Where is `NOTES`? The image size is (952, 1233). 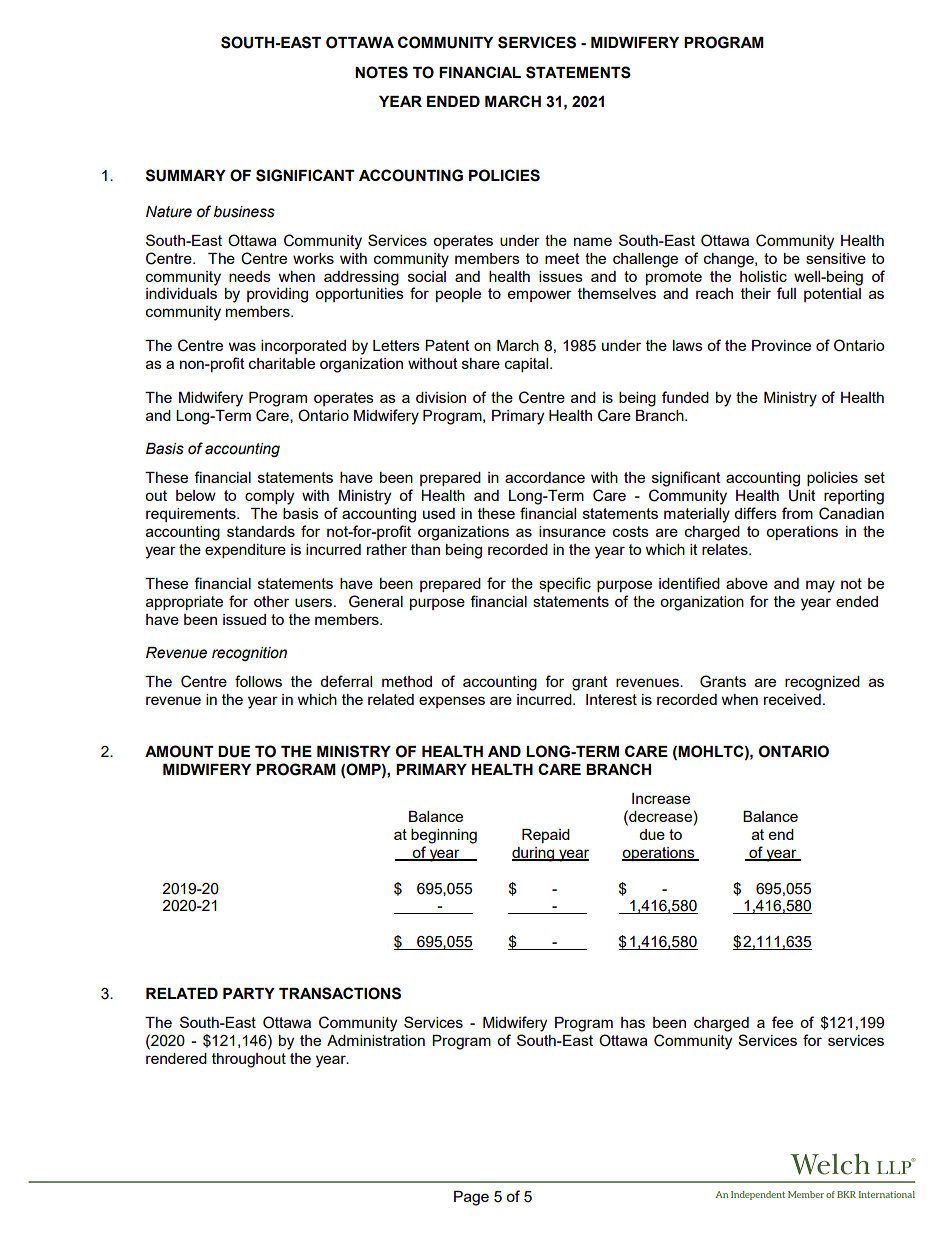 NOTES is located at coordinates (381, 72).
